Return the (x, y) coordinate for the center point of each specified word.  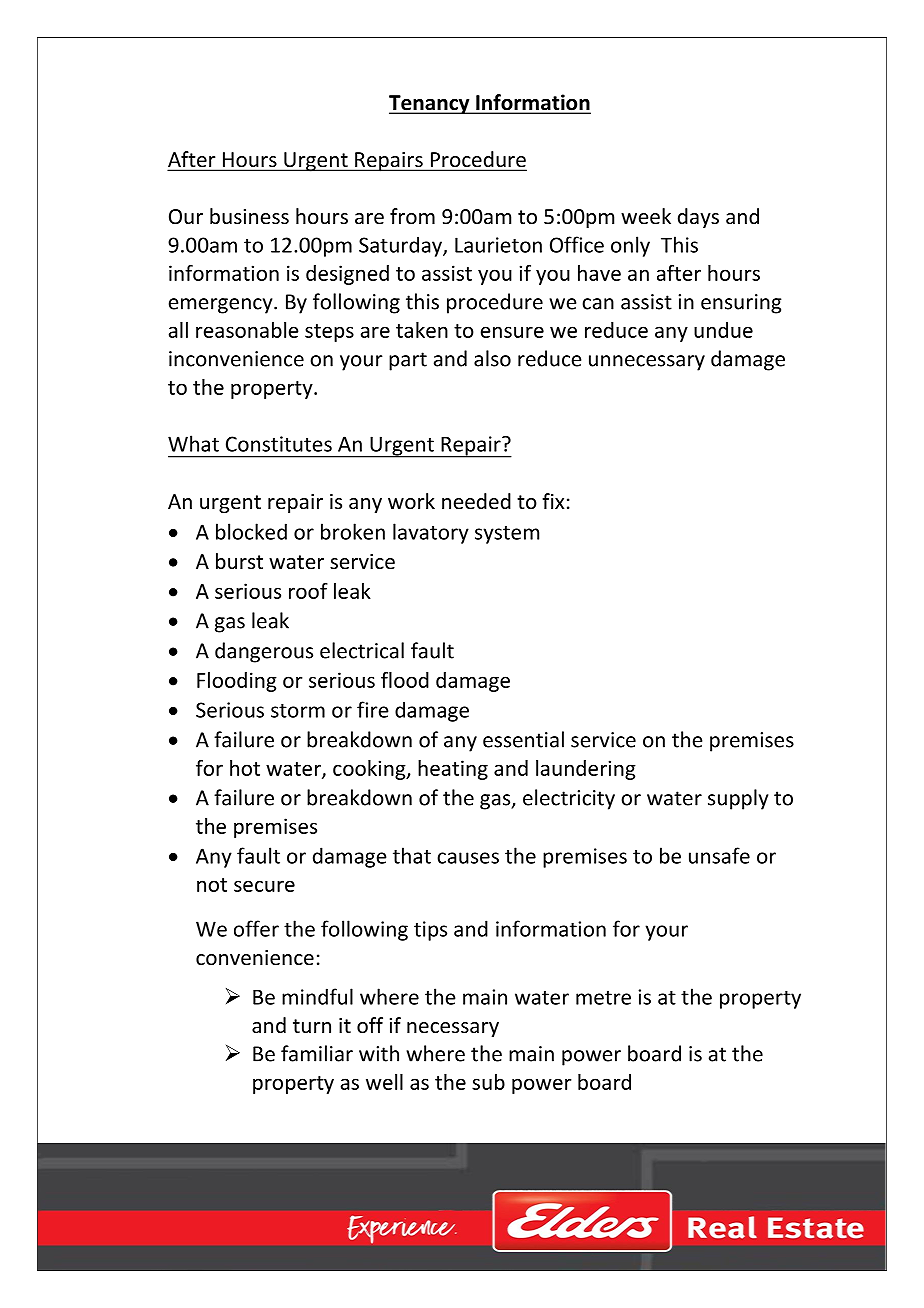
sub (488, 1082)
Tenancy (430, 105)
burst (239, 561)
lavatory (431, 533)
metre (603, 998)
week (646, 216)
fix (553, 501)
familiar (317, 1053)
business (249, 216)
